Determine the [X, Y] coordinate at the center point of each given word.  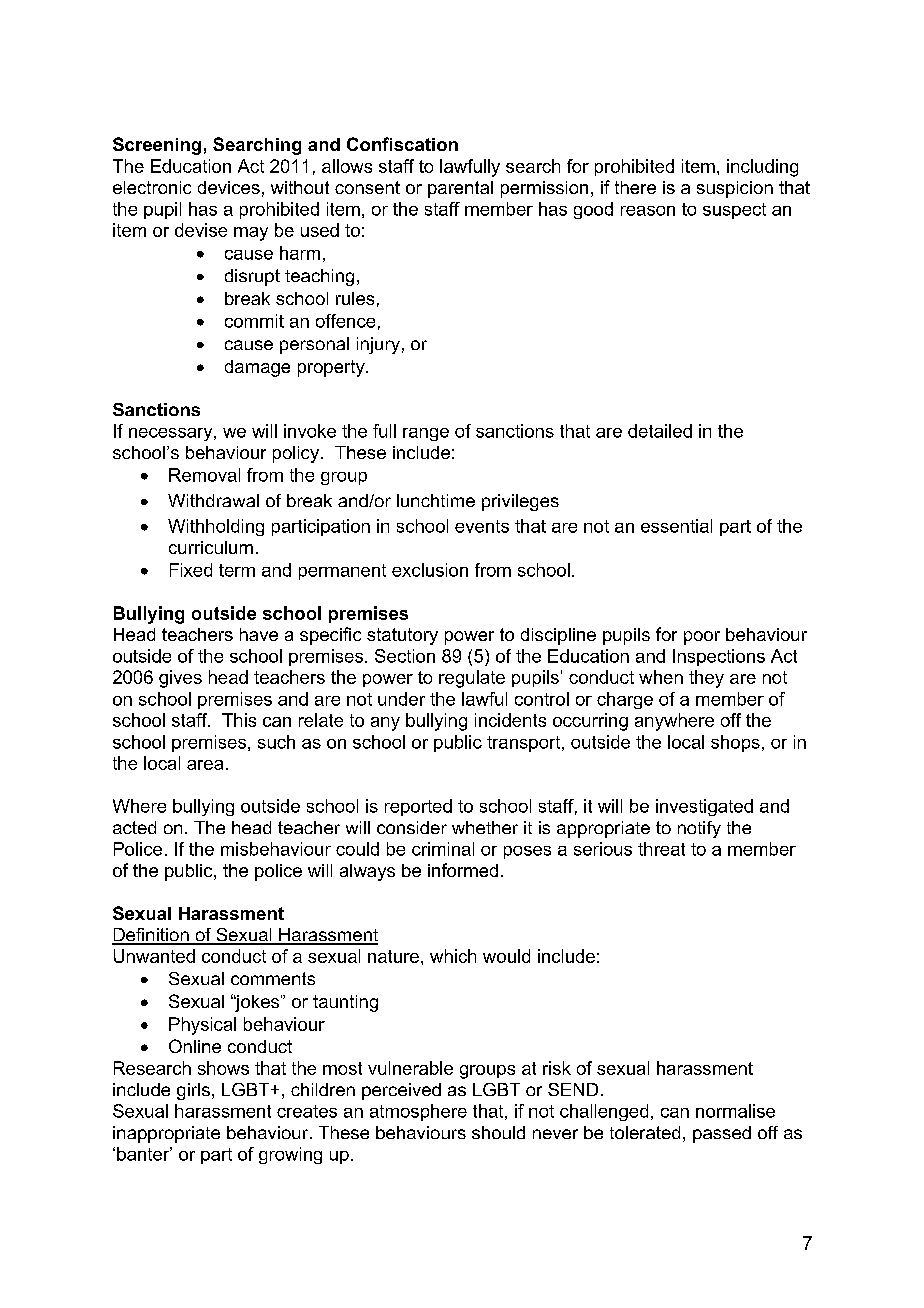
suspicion [735, 189]
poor [702, 638]
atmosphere [418, 1112]
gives [180, 679]
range [426, 434]
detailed [660, 431]
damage [257, 368]
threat [661, 849]
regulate [472, 679]
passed [722, 1134]
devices [229, 187]
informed [463, 870]
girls [193, 1091]
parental [460, 189]
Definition [151, 936]
